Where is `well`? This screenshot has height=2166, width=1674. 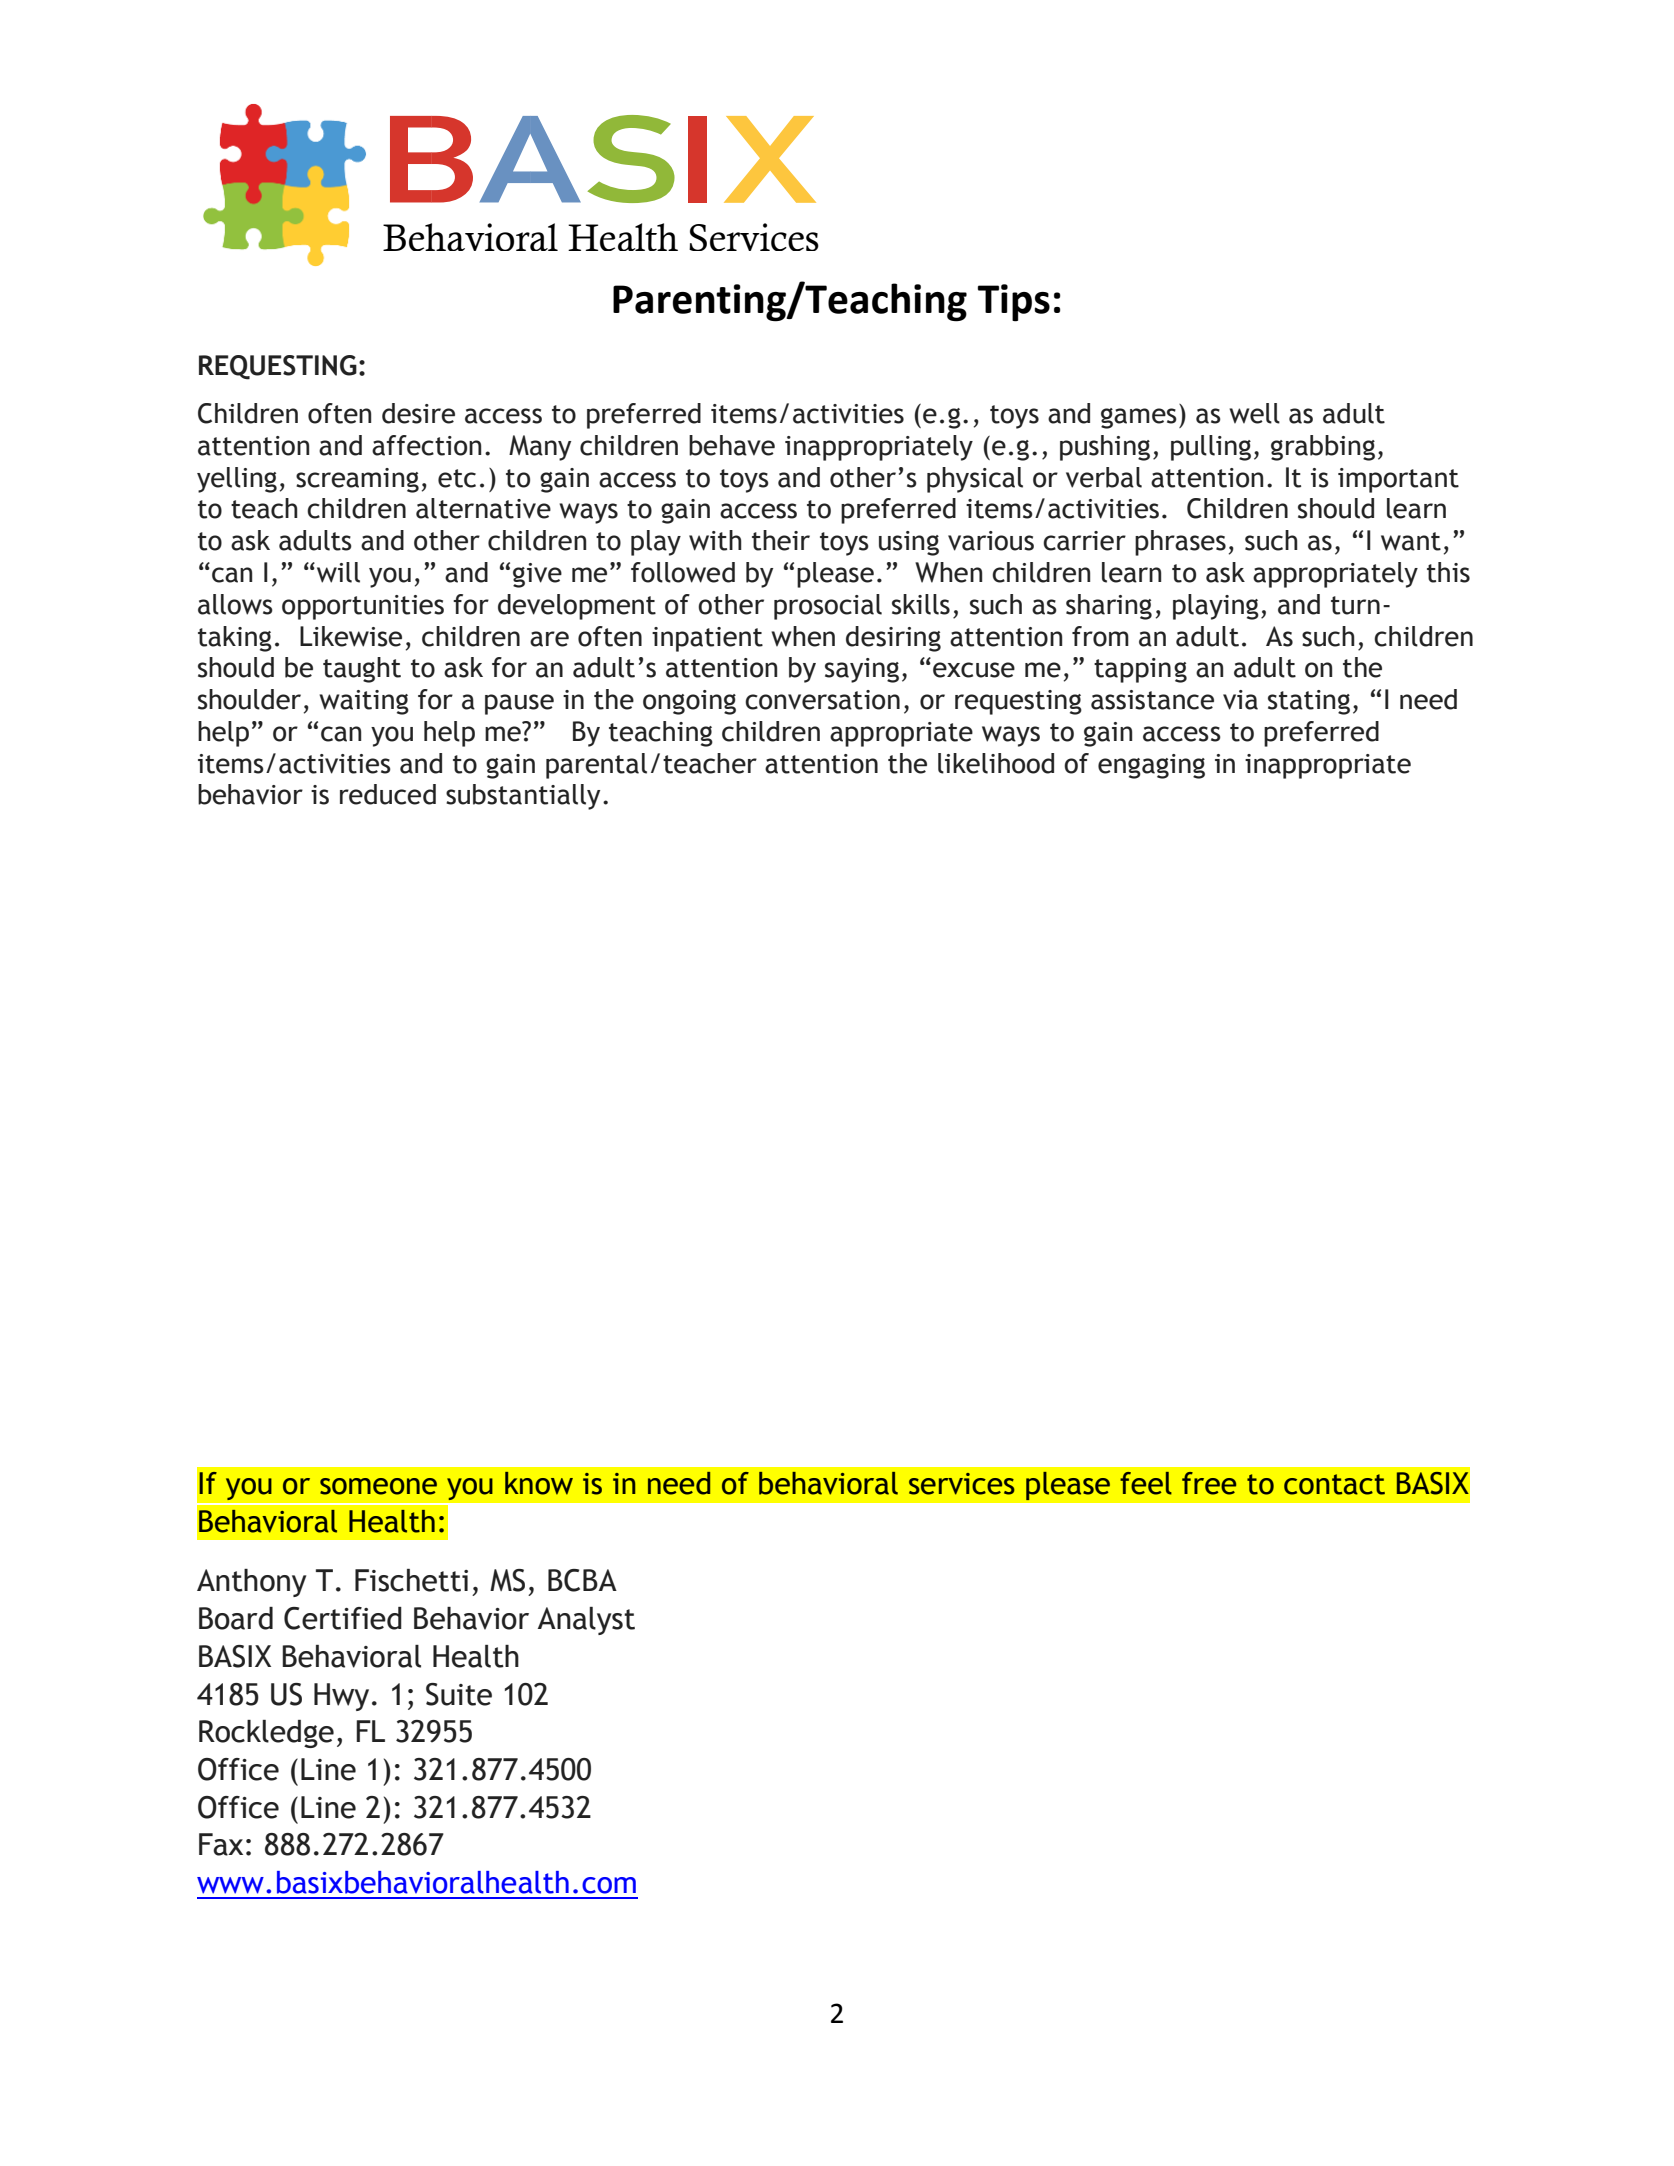
well is located at coordinates (1254, 413).
